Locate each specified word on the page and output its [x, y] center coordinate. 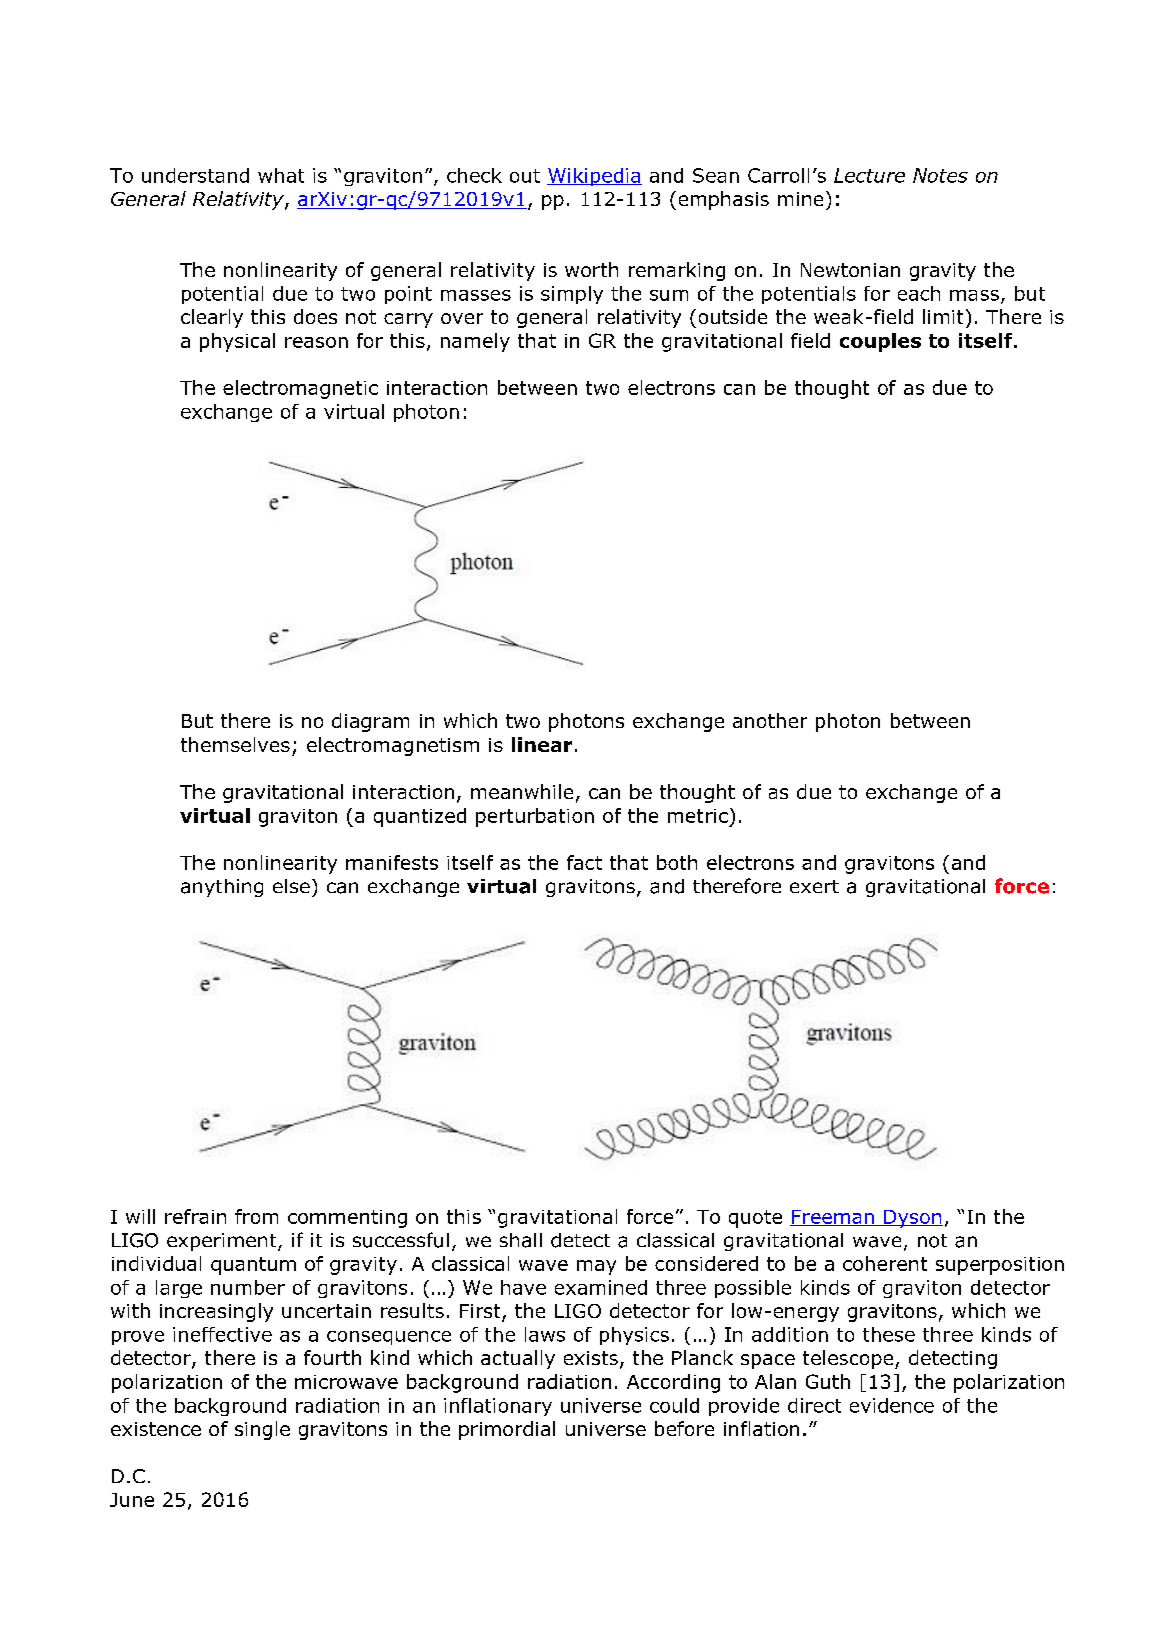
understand [195, 175]
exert [814, 886]
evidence [892, 1405]
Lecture [869, 175]
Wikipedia [594, 177]
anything [222, 888]
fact [584, 862]
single [262, 1430]
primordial [507, 1430]
